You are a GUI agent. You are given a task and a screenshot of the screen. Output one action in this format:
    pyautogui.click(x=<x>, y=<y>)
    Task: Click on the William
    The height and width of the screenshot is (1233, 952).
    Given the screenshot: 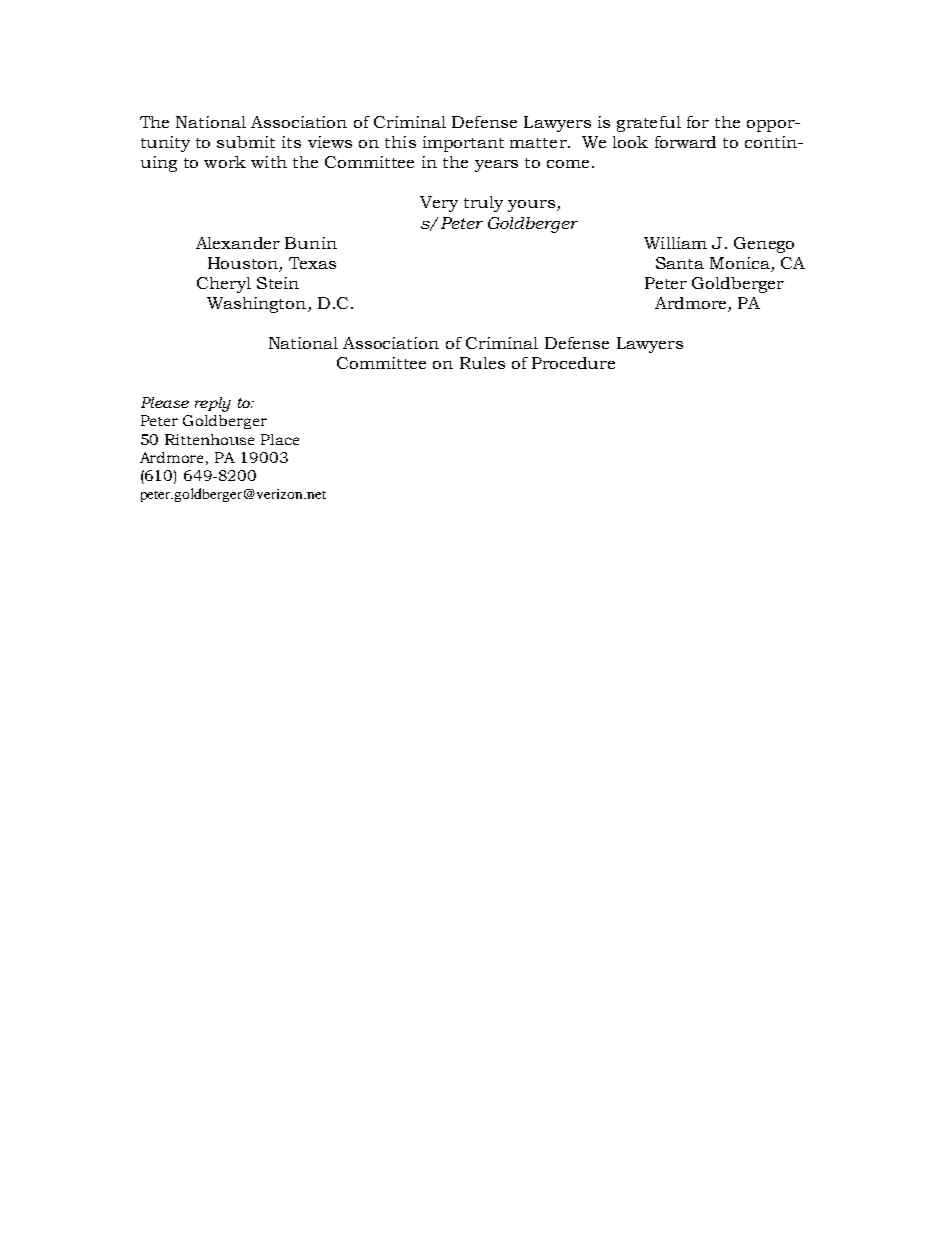 What is the action you would take?
    pyautogui.click(x=675, y=243)
